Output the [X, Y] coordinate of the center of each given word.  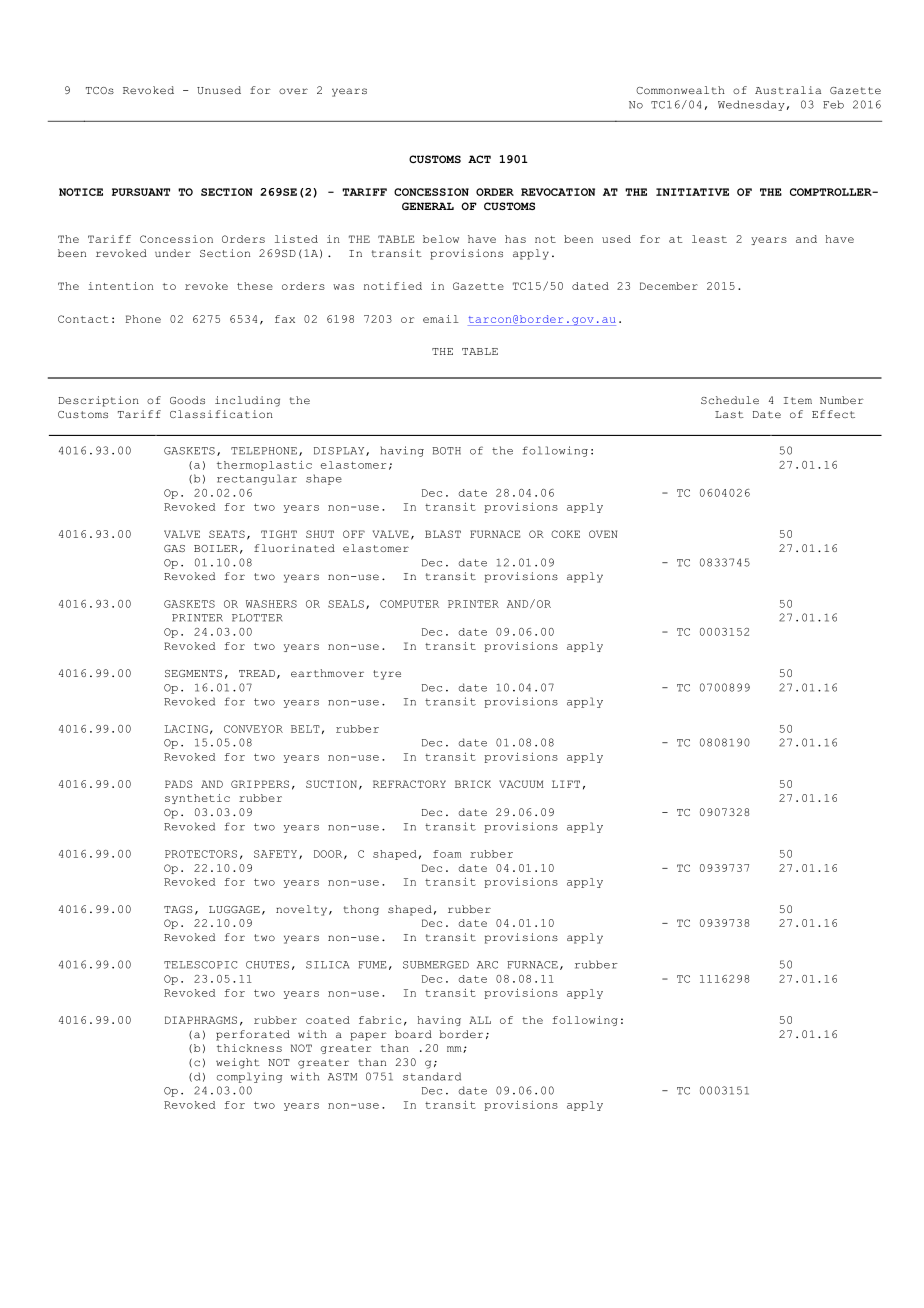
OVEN [603, 534]
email [441, 319]
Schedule [730, 400]
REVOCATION [558, 192]
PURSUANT [141, 192]
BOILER [216, 548]
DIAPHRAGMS [201, 1020]
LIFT [566, 784]
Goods [187, 400]
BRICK [473, 784]
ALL [480, 1020]
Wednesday [751, 105]
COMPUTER [409, 604]
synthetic [197, 799]
